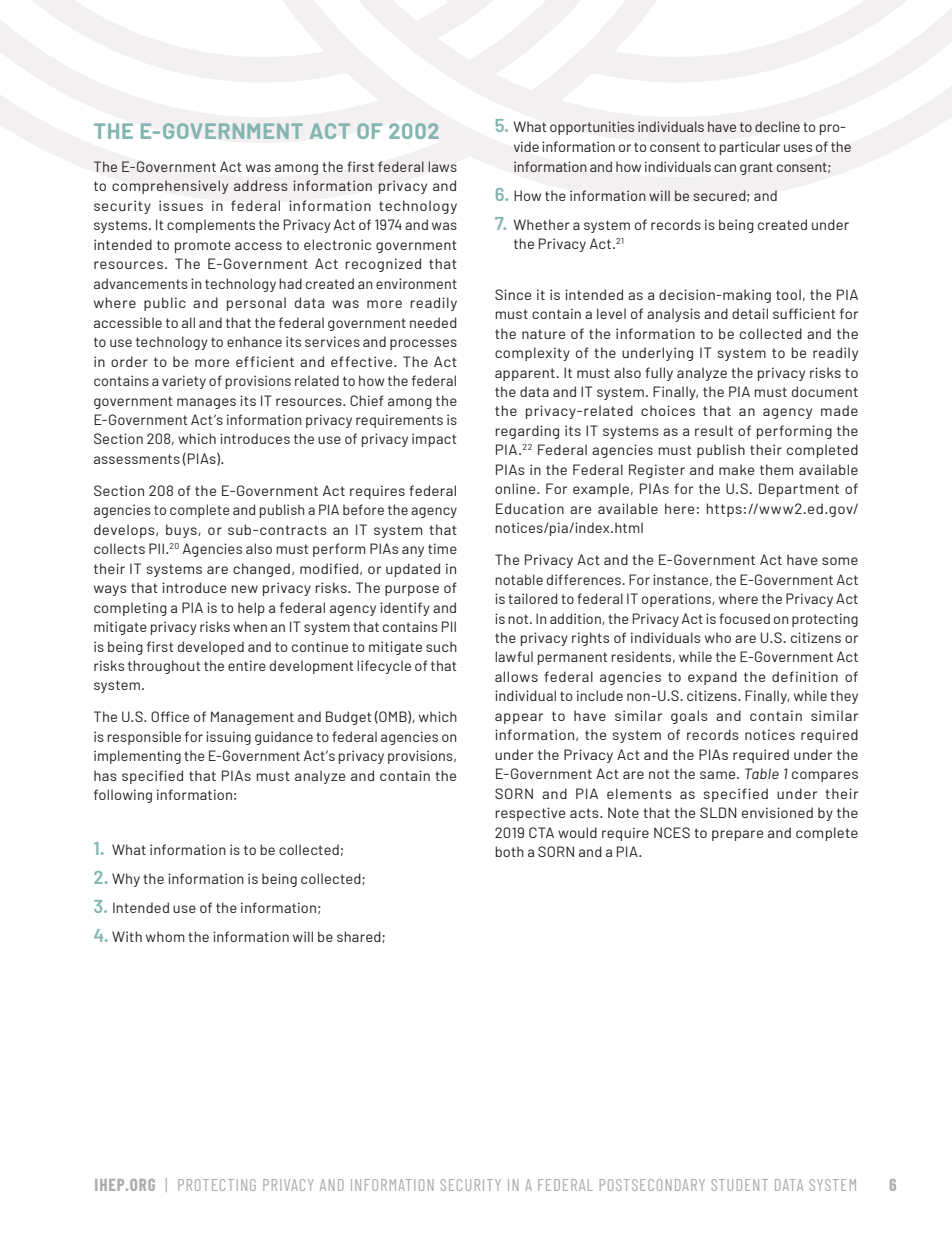 Image resolution: width=952 pixels, height=1233 pixels. I want to click on envisioned, so click(777, 812).
